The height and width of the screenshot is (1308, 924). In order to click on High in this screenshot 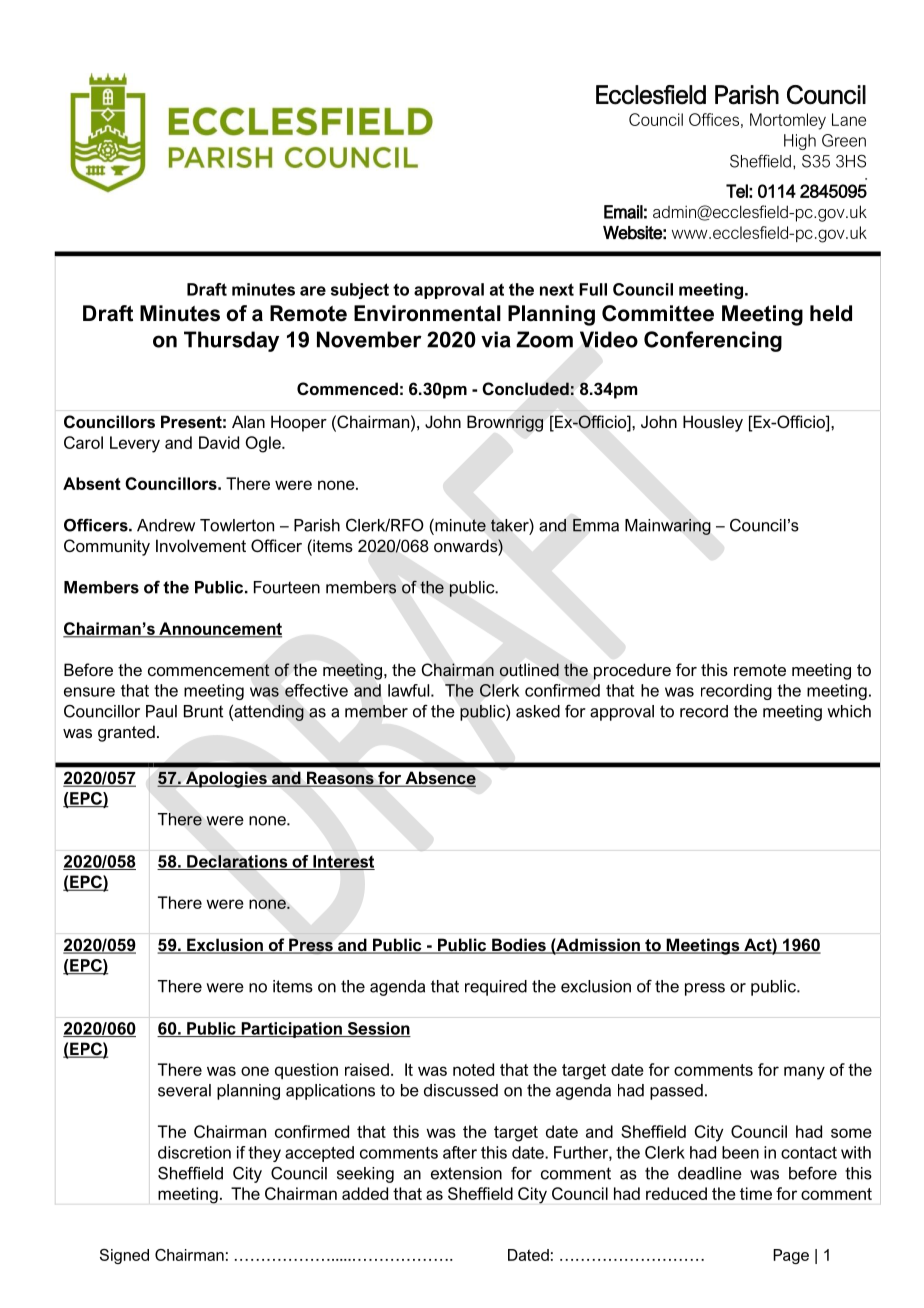, I will do `click(800, 142)`.
